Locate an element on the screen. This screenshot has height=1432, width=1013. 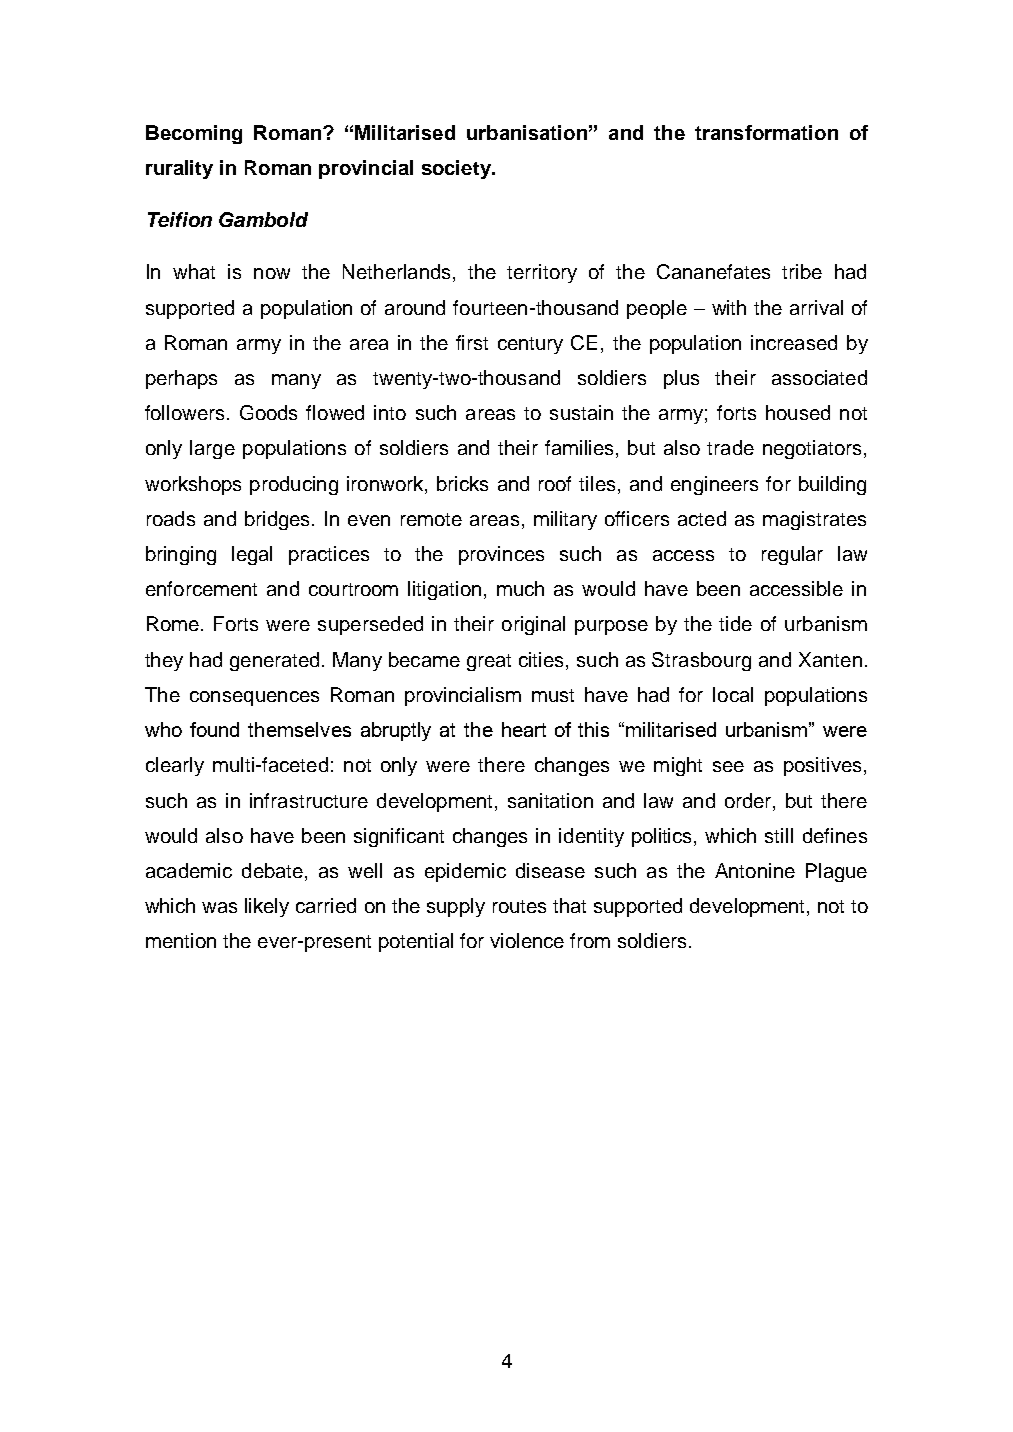
found is located at coordinates (214, 729).
